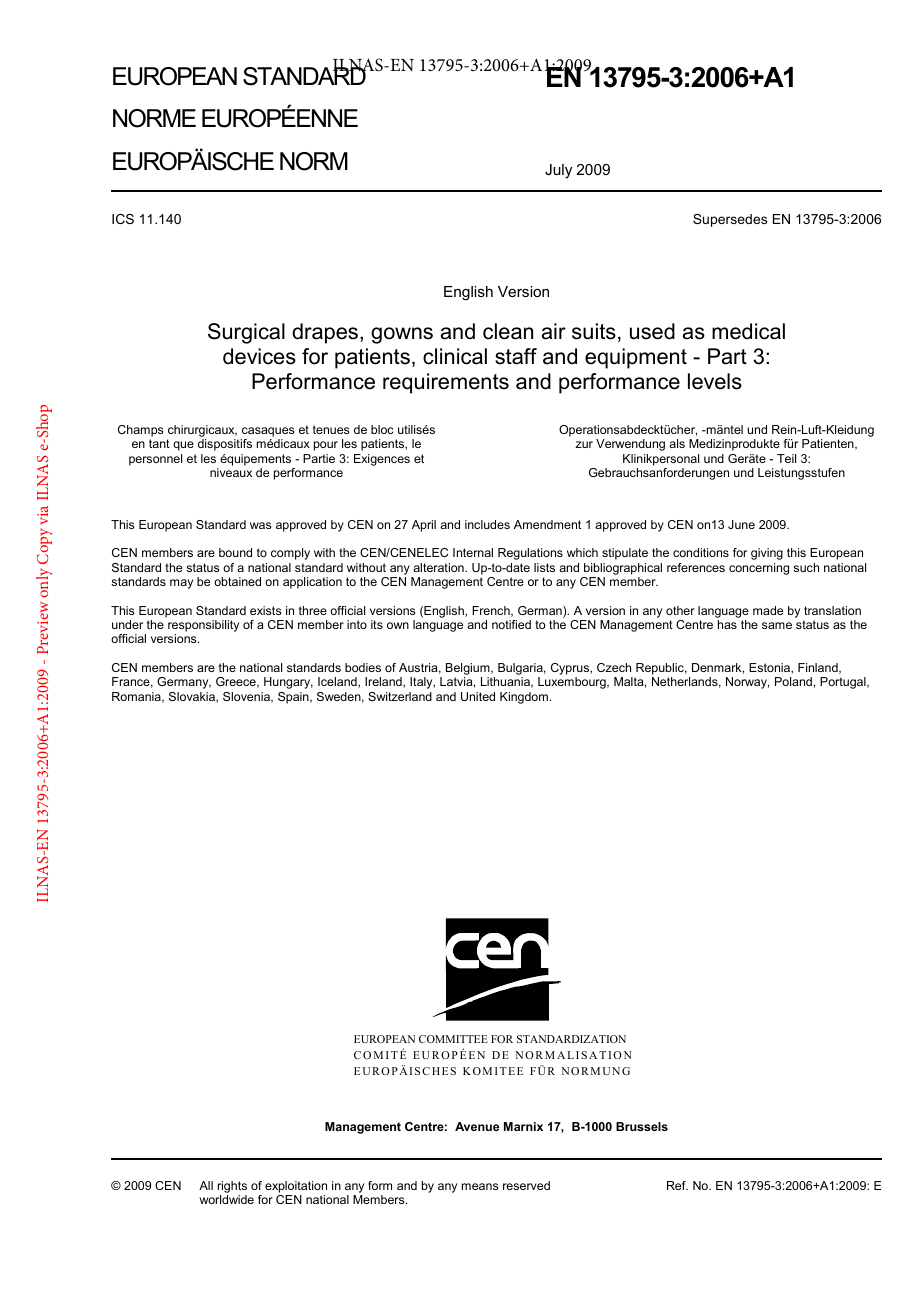  Describe the element at coordinates (730, 220) in the image. I see `Supersedes` at that location.
